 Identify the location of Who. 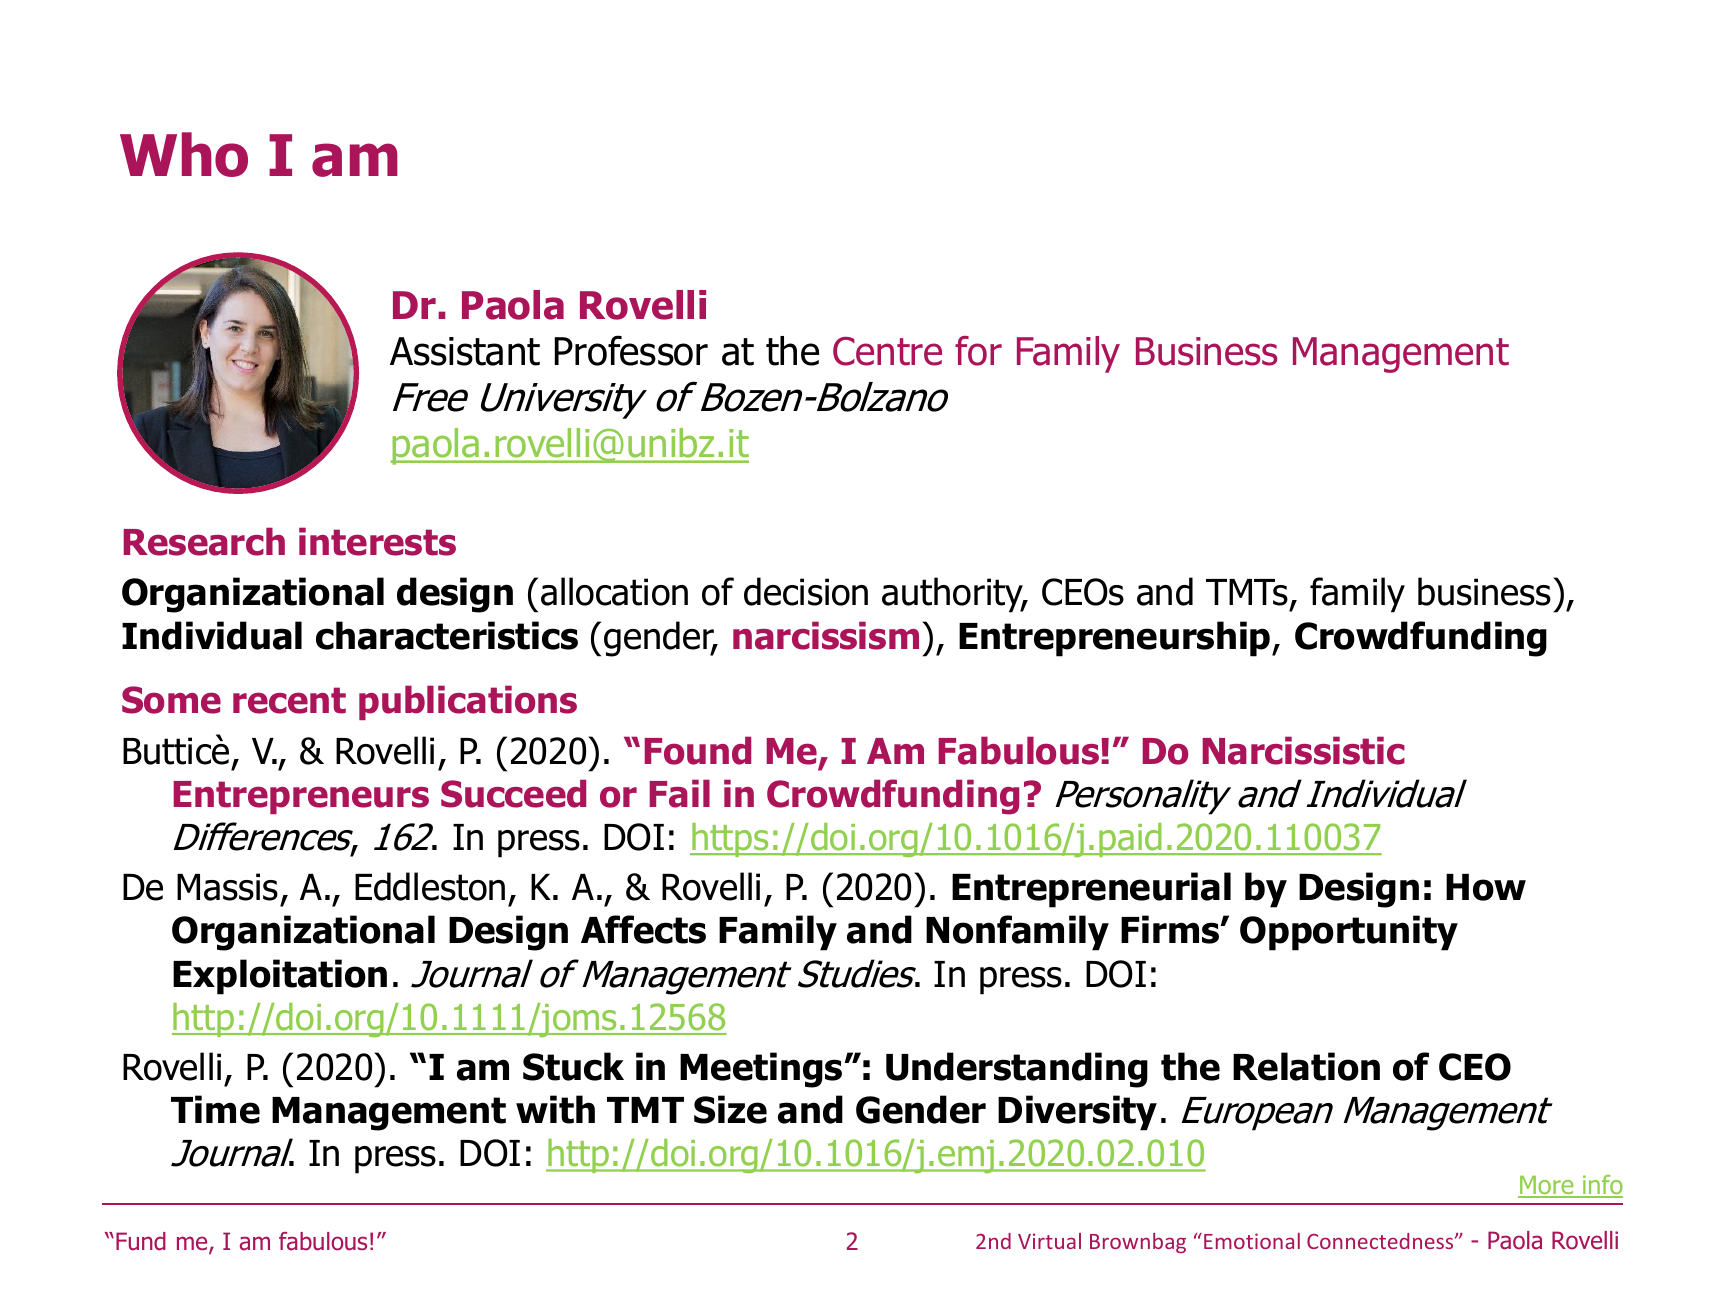
(184, 154).
